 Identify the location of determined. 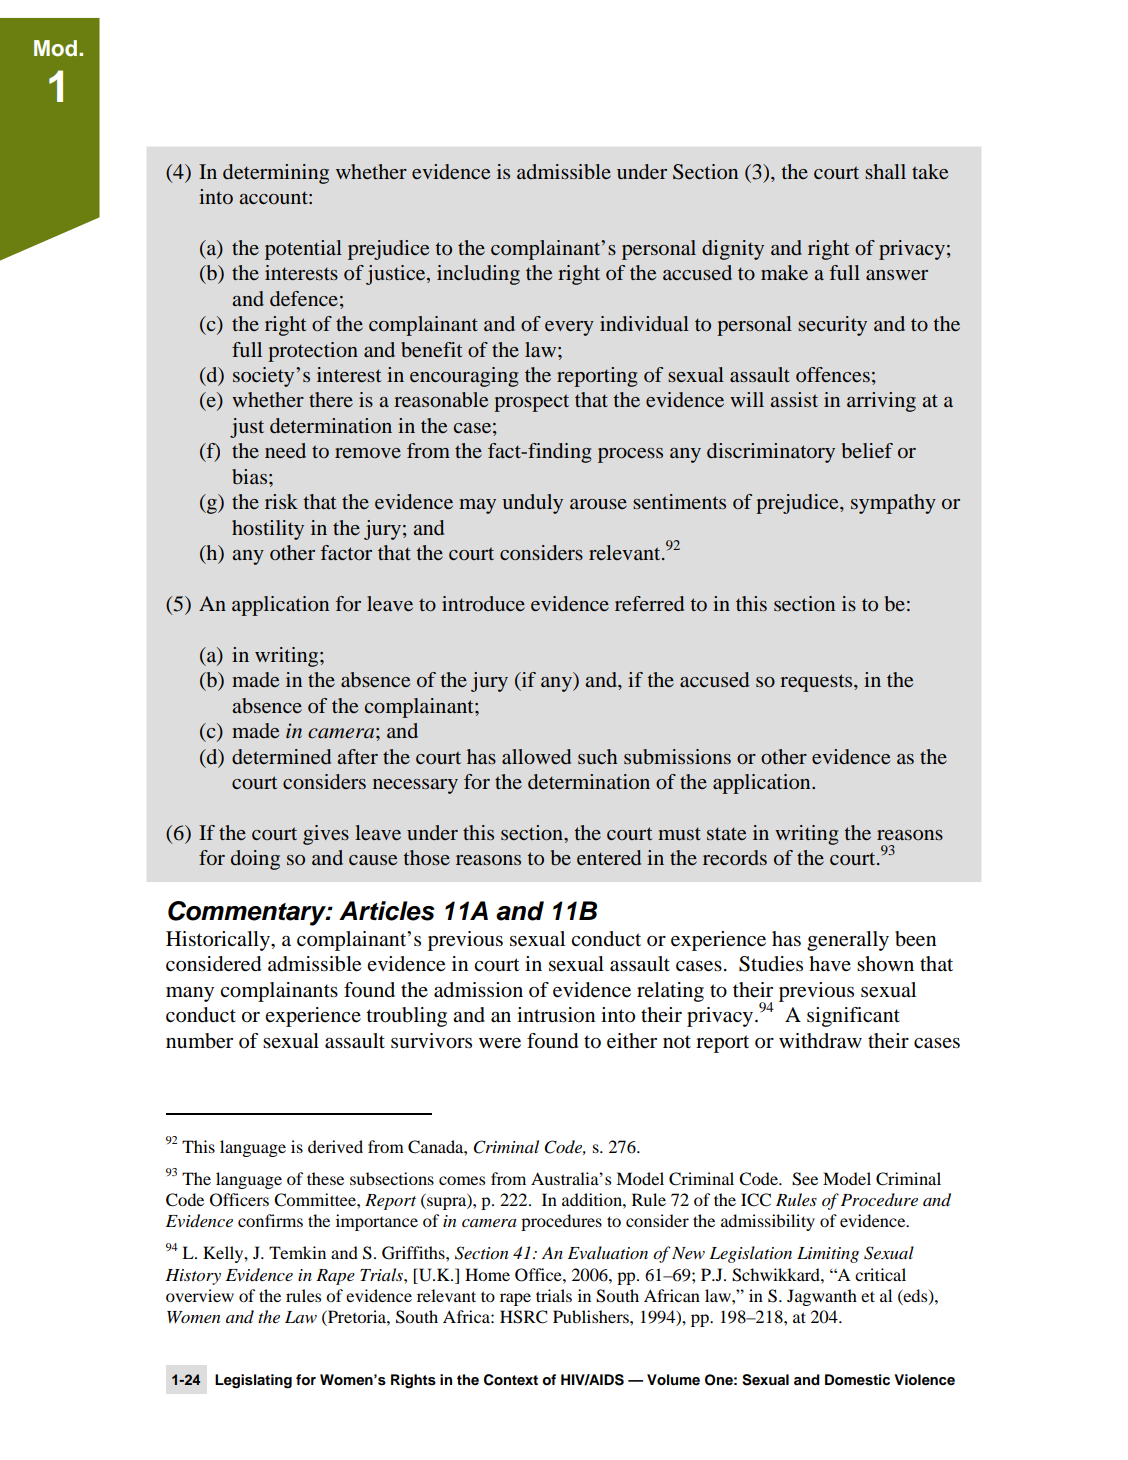
(281, 756).
